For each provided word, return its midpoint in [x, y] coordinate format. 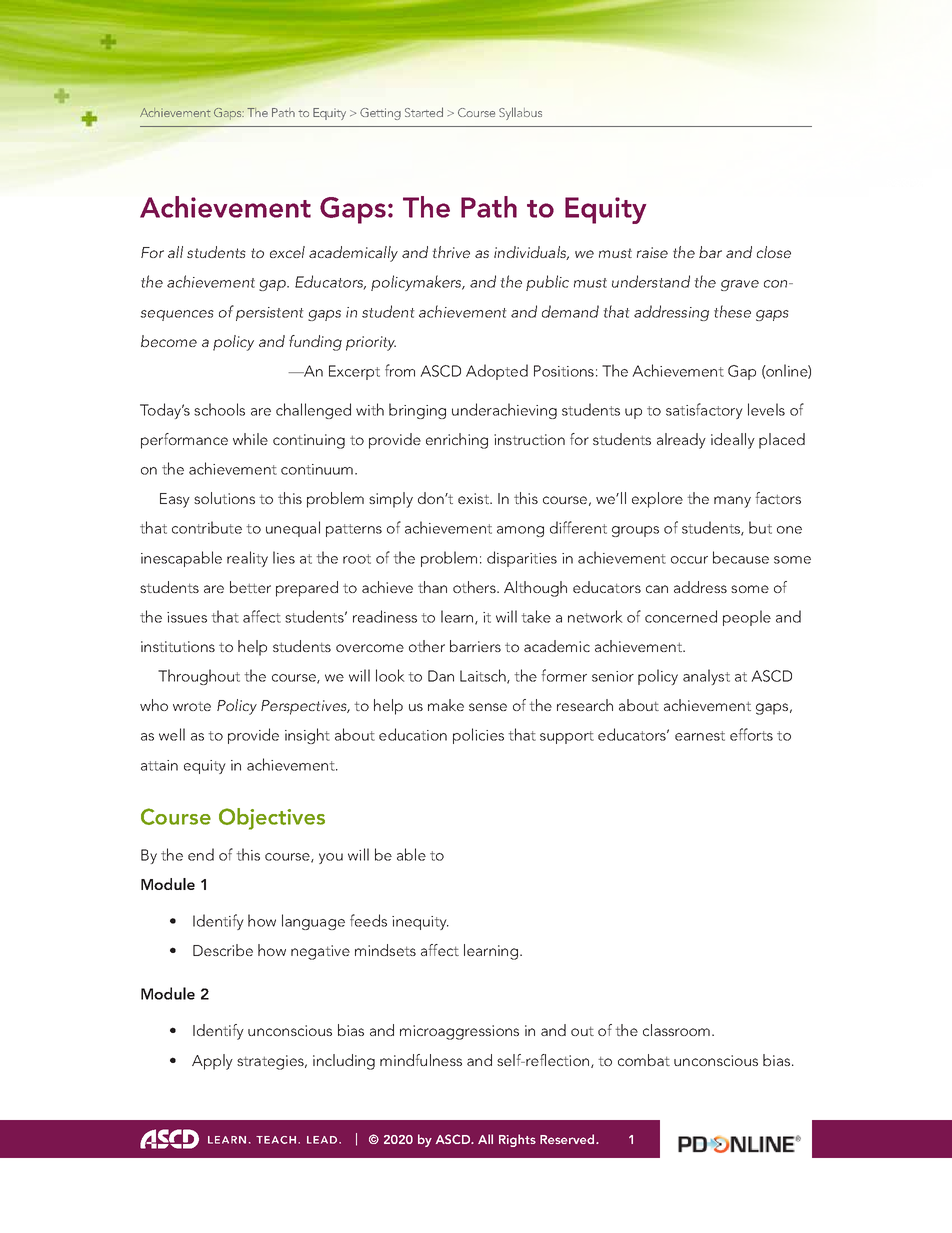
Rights [517, 1140]
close [774, 252]
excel [287, 252]
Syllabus [520, 113]
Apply [212, 1062]
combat [644, 1060]
